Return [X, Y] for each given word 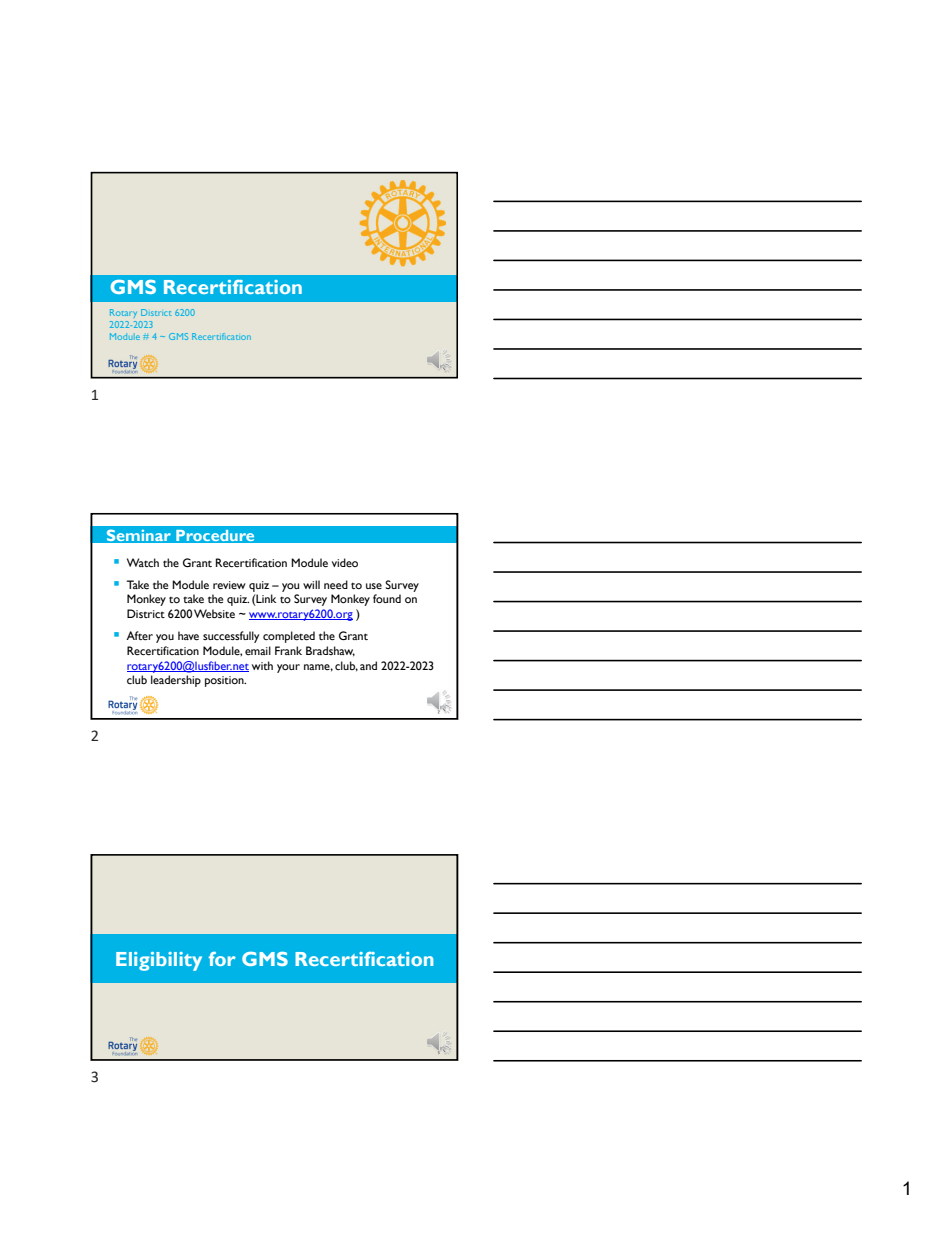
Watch [143, 562]
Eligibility [159, 961]
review [229, 585]
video [345, 562]
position [225, 681]
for [222, 959]
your [288, 668]
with [262, 665]
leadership [176, 681]
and [368, 665]
